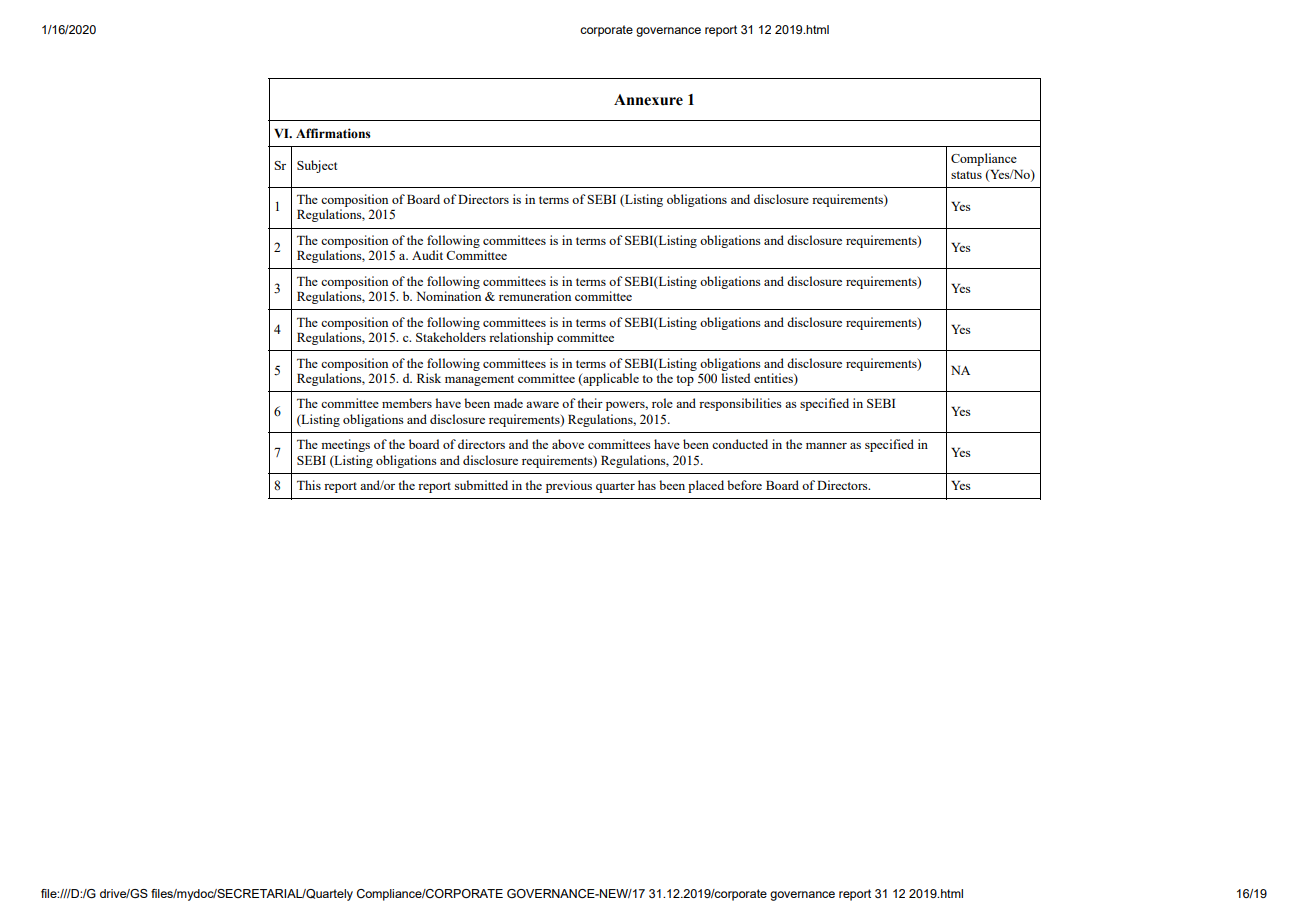 The height and width of the document is (924, 1308). What do you see at coordinates (333, 133) in the document?
I see `Affirmations` at bounding box center [333, 133].
